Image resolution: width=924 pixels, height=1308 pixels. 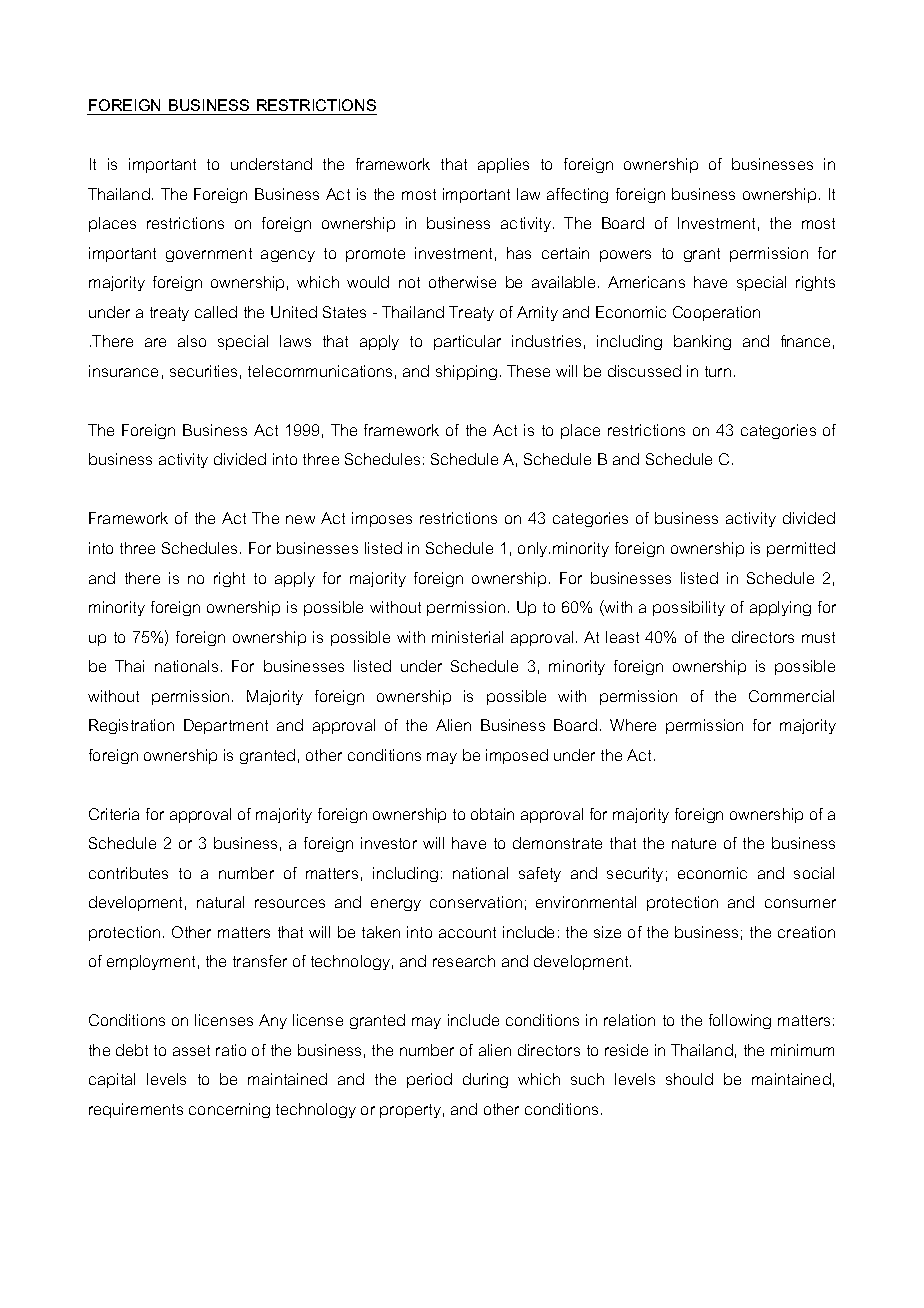 I want to click on should, so click(x=689, y=1079).
